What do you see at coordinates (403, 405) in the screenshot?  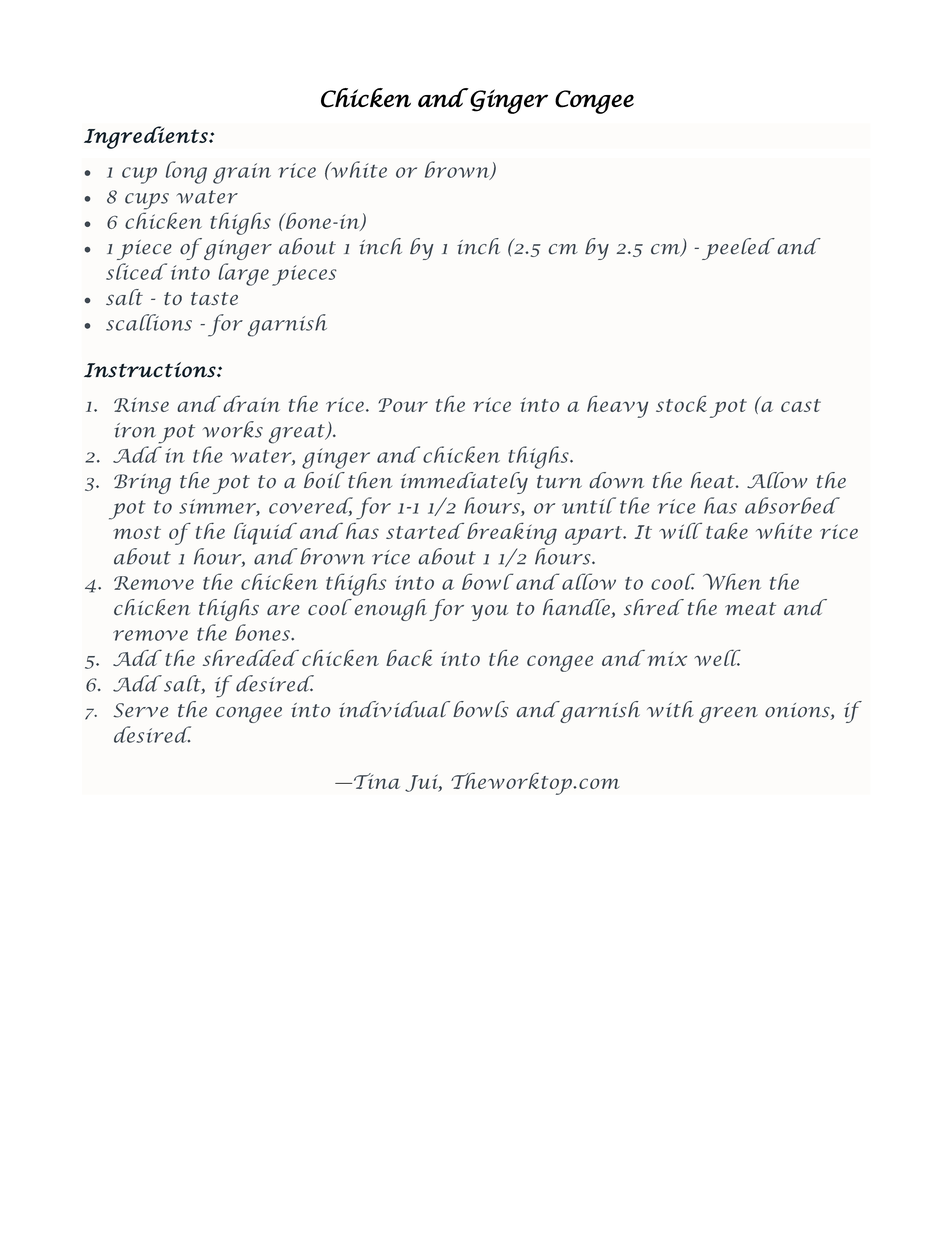 I see `Pour` at bounding box center [403, 405].
